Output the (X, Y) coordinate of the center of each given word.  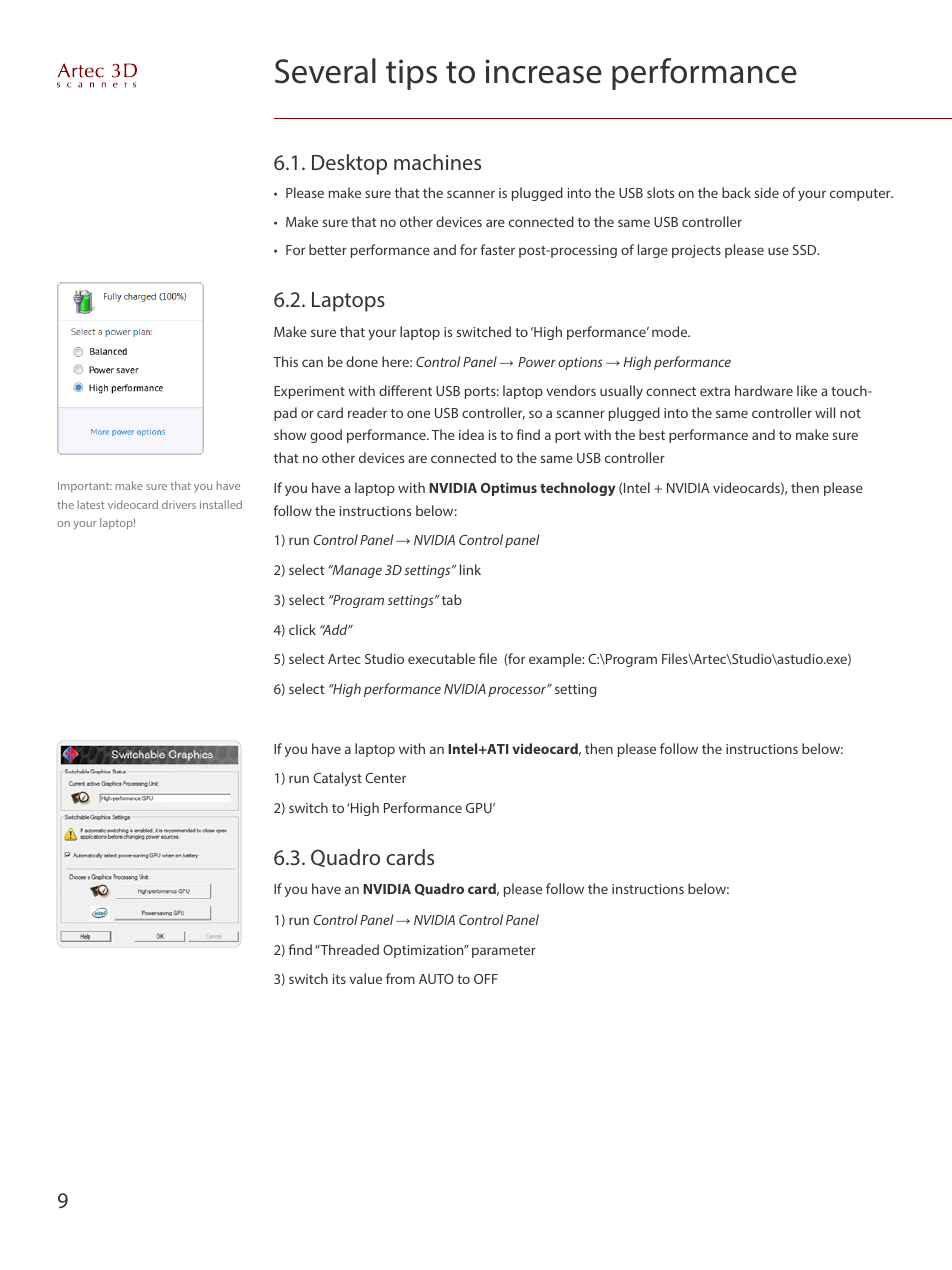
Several (325, 71)
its (339, 979)
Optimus (509, 489)
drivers (179, 504)
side (766, 192)
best (652, 434)
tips (411, 74)
